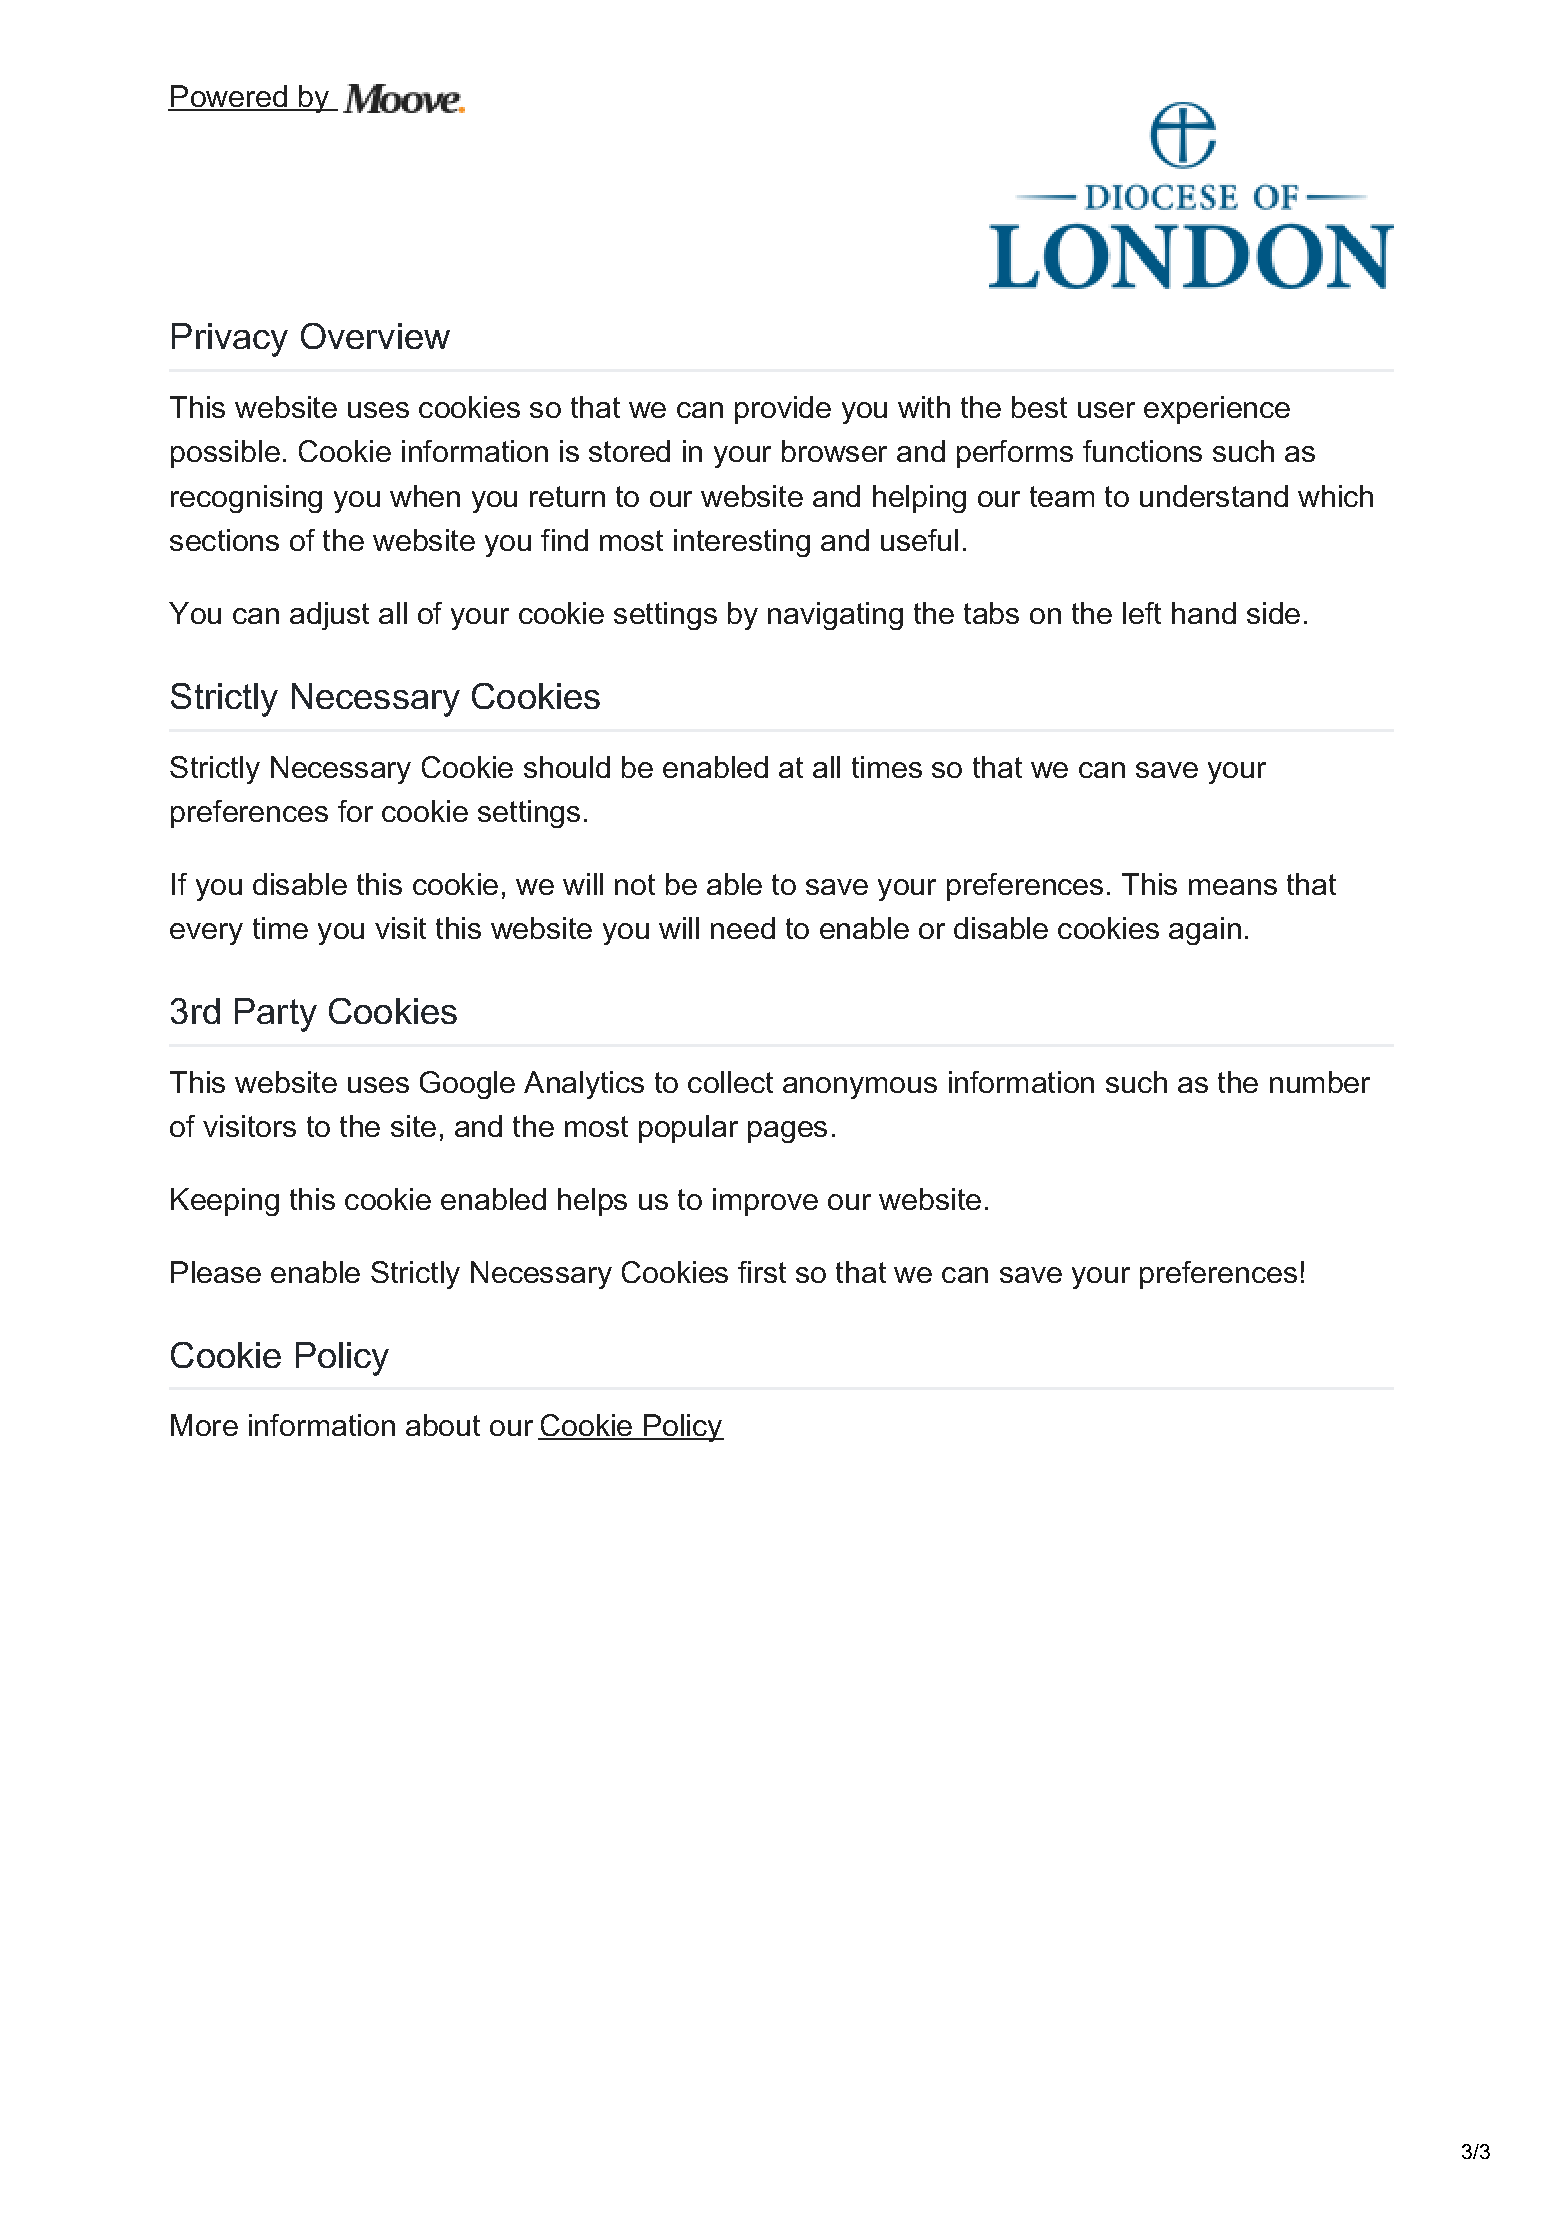  Describe the element at coordinates (1217, 410) in the document. I see `experience` at that location.
